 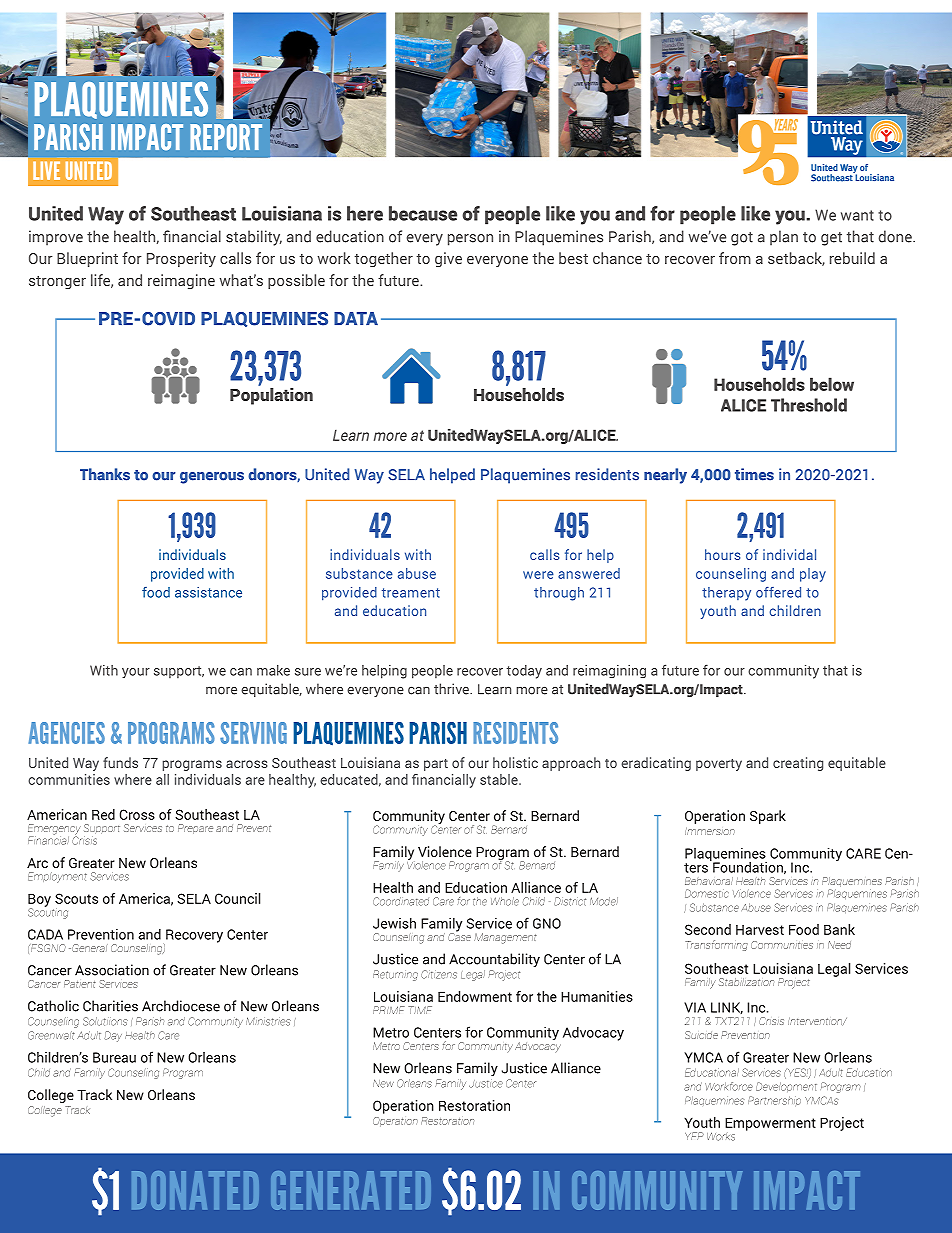 What do you see at coordinates (423, 213) in the page?
I see `because` at bounding box center [423, 213].
